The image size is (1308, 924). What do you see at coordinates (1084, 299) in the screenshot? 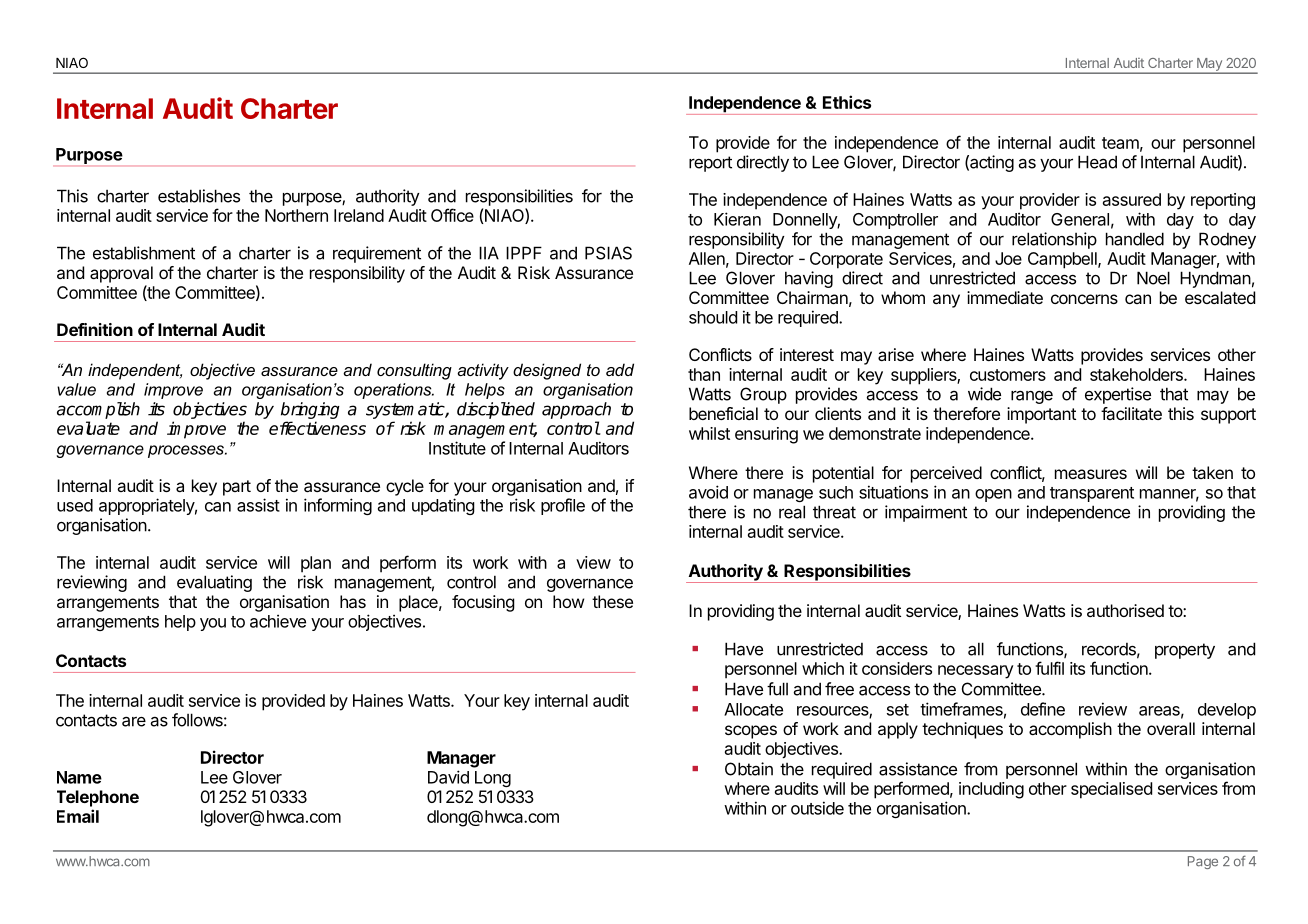
I see `concerns` at bounding box center [1084, 299].
